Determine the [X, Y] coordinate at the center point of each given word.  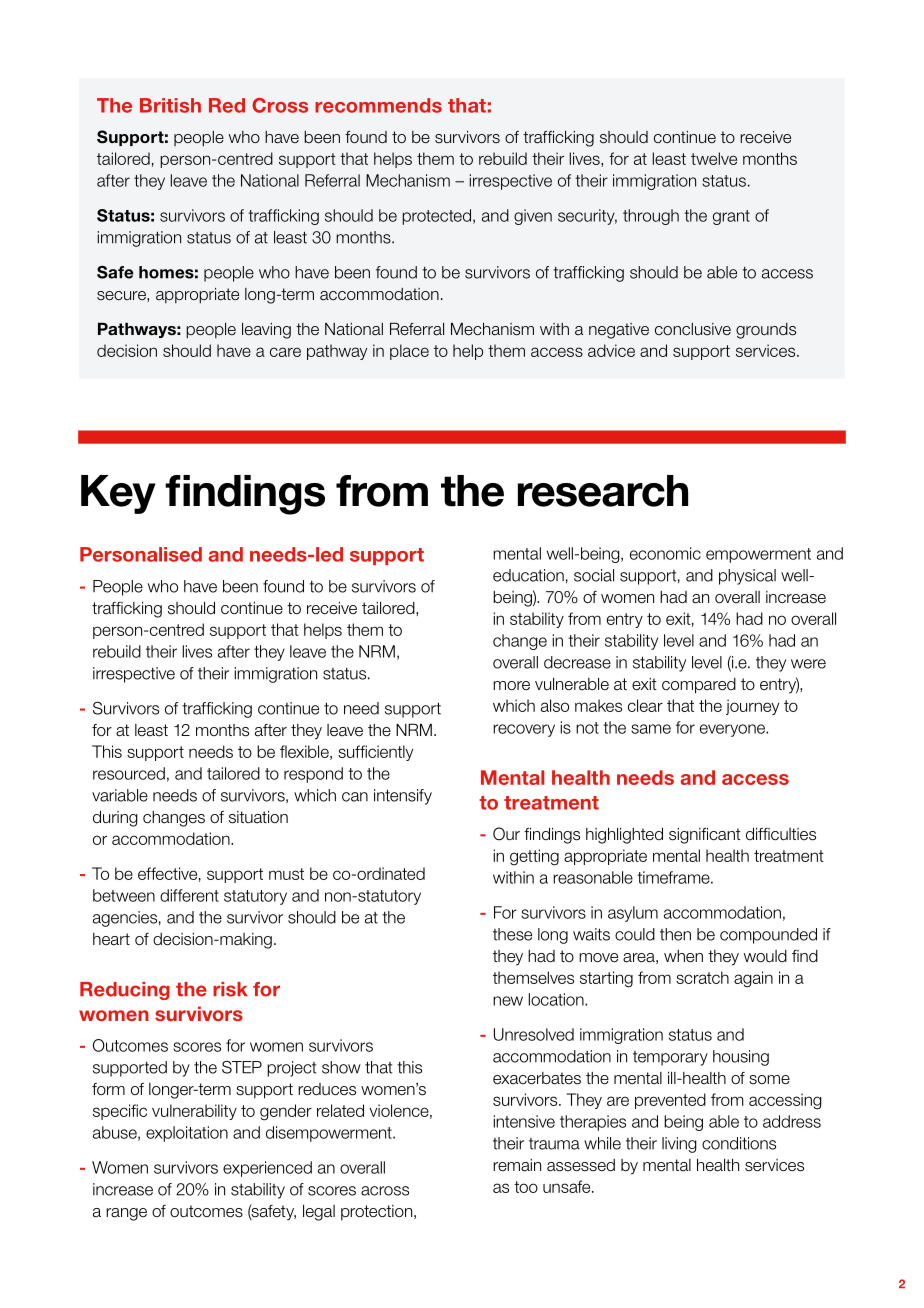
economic [665, 553]
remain [517, 1165]
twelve [714, 158]
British [170, 105]
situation [258, 817]
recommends [378, 105]
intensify [403, 797]
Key [118, 494]
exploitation [187, 1134]
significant [705, 835]
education [528, 575]
